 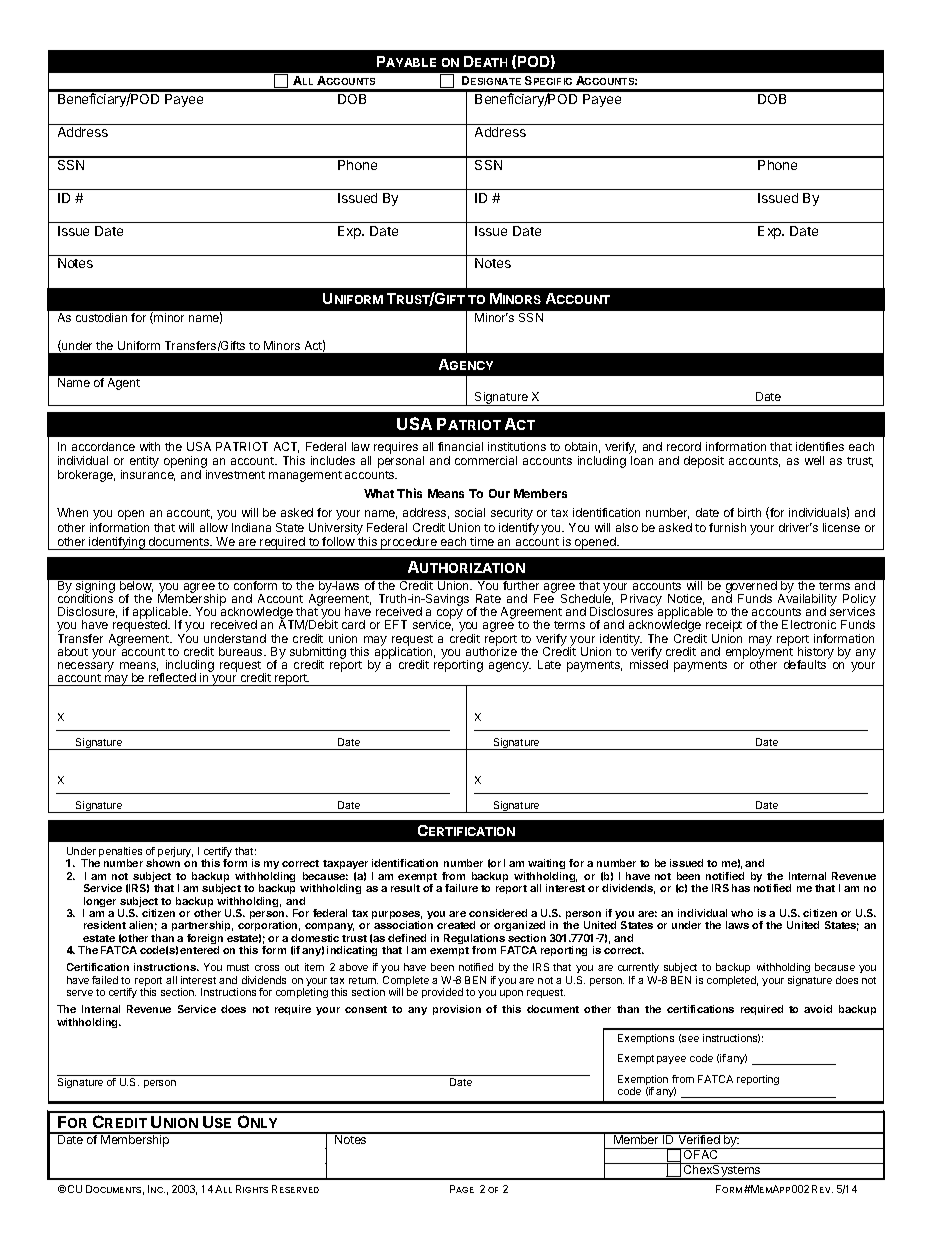 I want to click on Rate, so click(x=488, y=598).
